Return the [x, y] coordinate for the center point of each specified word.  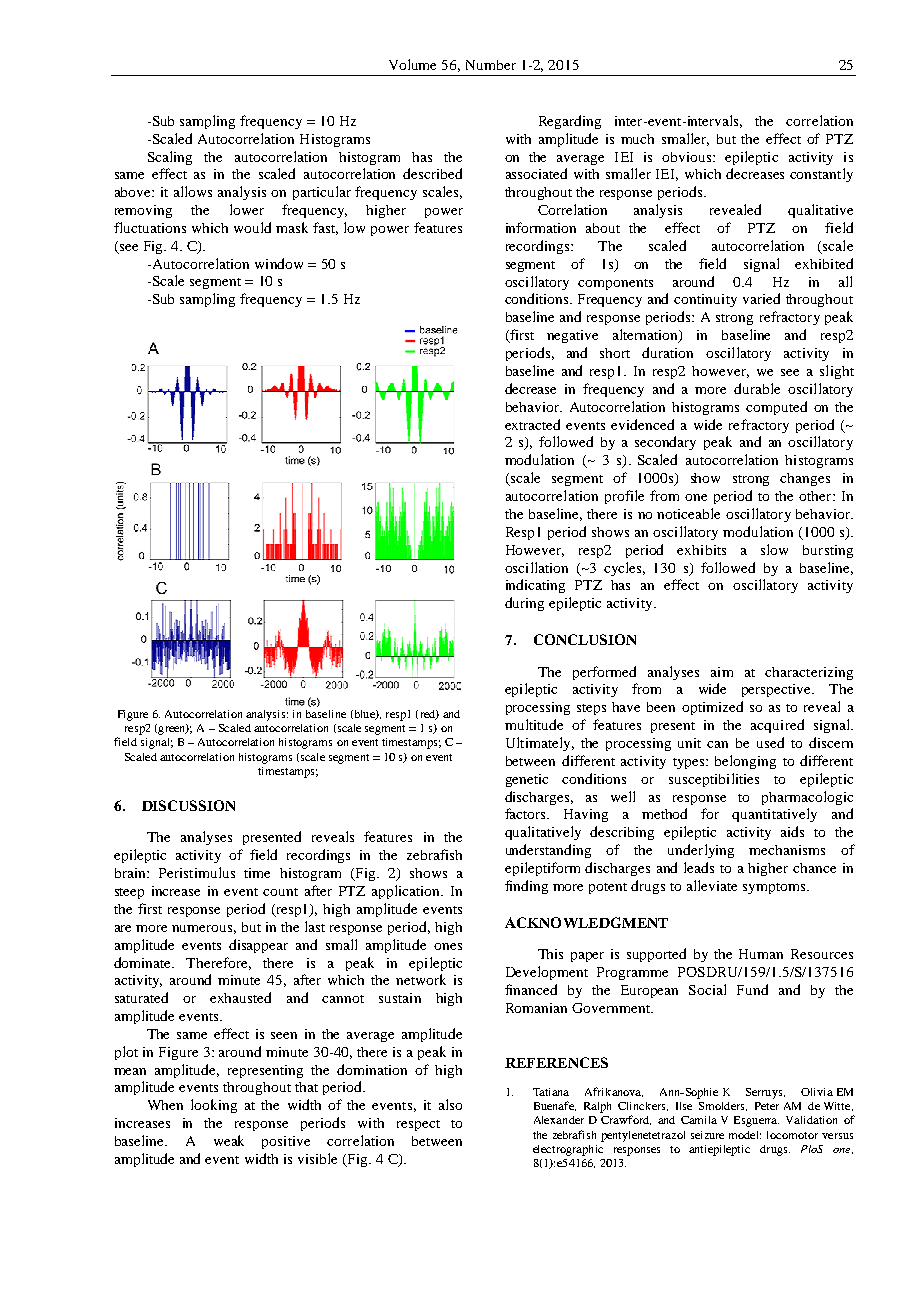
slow [774, 549]
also [450, 1104]
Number [491, 65]
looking [214, 1106]
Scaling [170, 158]
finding [526, 887]
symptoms [775, 888]
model [745, 1135]
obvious [688, 157]
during [524, 604]
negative [572, 336]
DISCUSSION [188, 805]
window [279, 263]
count [280, 892]
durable [757, 388]
